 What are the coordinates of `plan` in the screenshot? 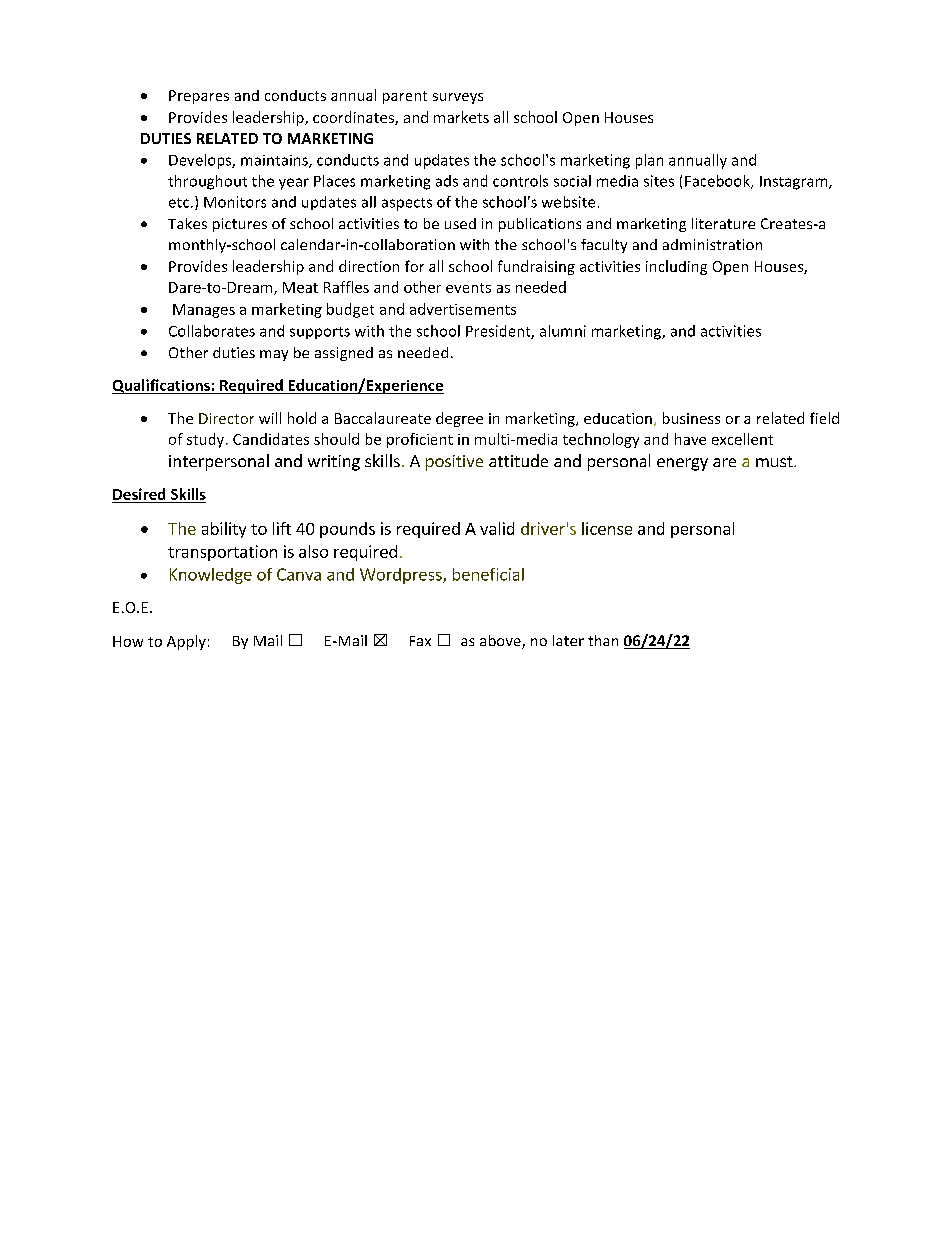 It's located at (649, 161).
